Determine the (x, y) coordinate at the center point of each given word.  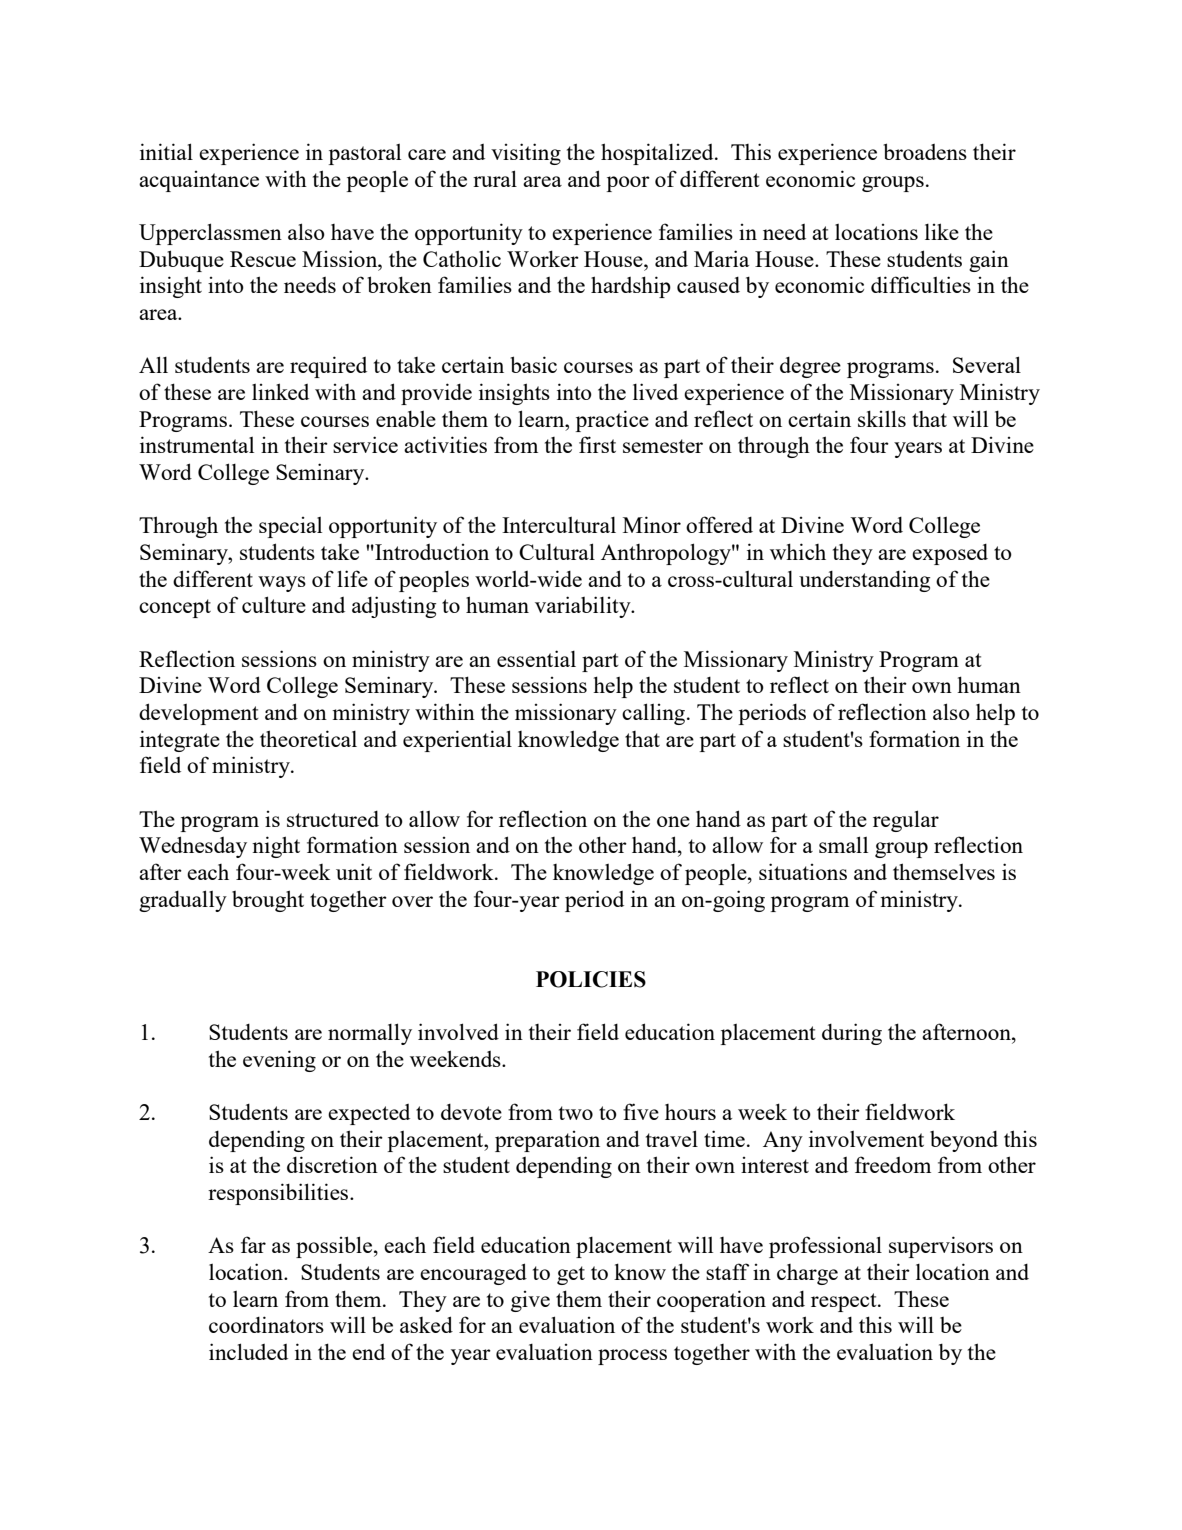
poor (628, 184)
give (530, 1301)
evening (279, 1061)
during (852, 1034)
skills (882, 418)
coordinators (266, 1324)
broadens (925, 151)
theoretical (308, 738)
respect (845, 1302)
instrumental (197, 444)
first (597, 444)
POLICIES (591, 979)
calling (655, 714)
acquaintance (199, 181)
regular (906, 821)
